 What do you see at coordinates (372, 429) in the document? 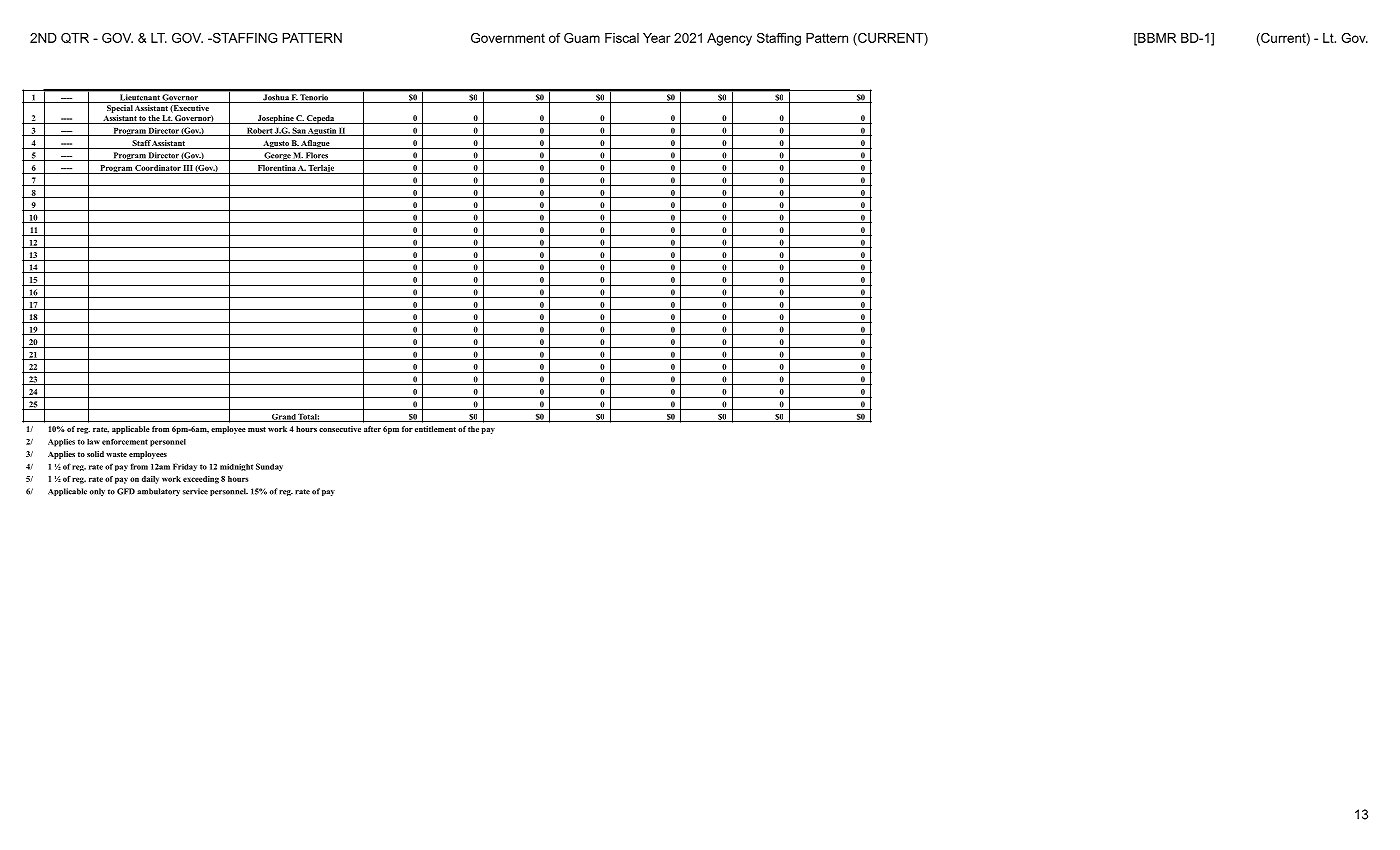
I see `after` at bounding box center [372, 429].
